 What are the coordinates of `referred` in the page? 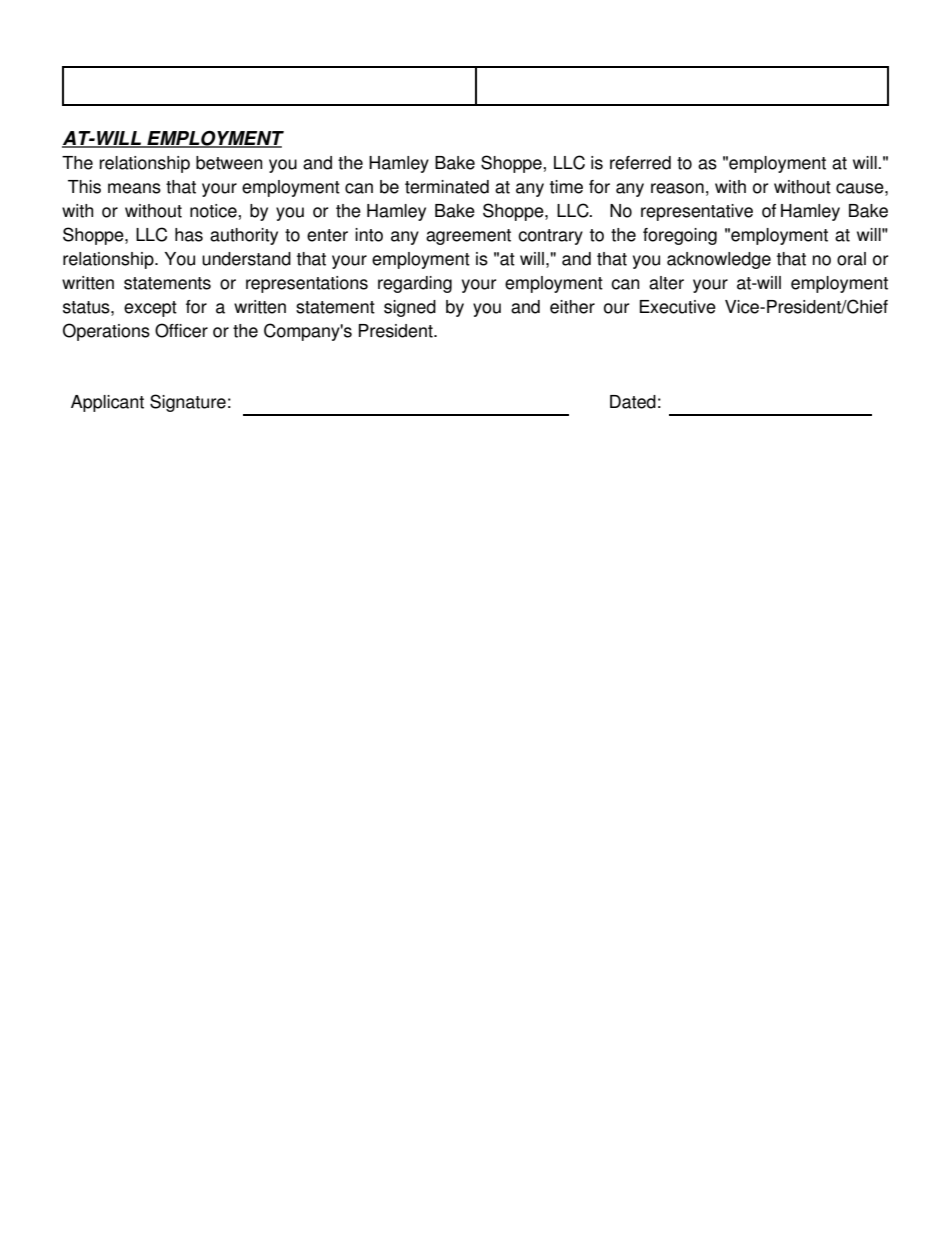 It's located at (640, 163).
